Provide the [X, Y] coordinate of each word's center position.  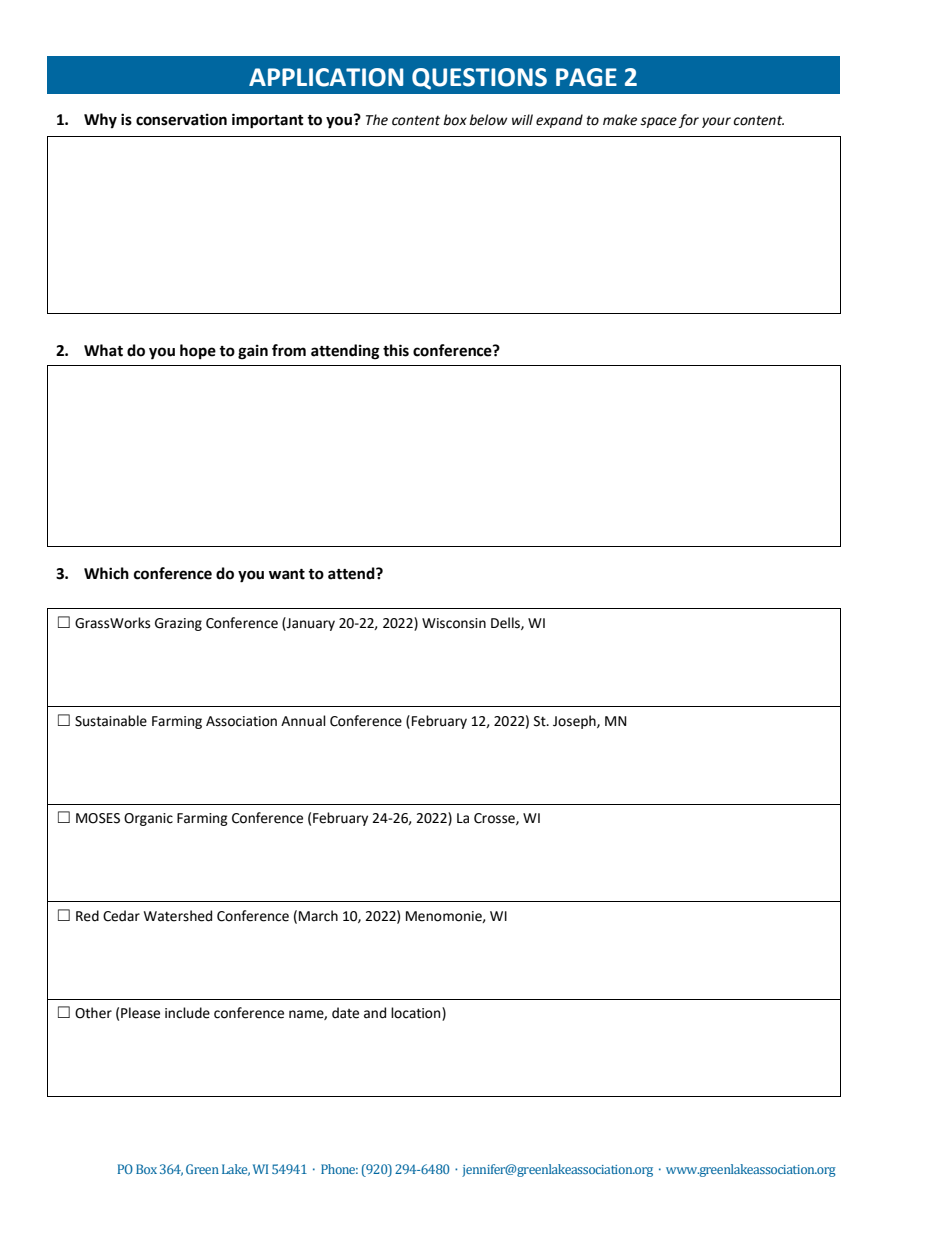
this [396, 350]
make [620, 120]
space [658, 122]
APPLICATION [326, 77]
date [345, 1013]
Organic [148, 819]
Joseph [575, 722]
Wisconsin [454, 623]
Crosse [495, 819]
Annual [303, 721]
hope [198, 351]
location [417, 1014]
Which [106, 573]
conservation [181, 120]
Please [140, 1013]
